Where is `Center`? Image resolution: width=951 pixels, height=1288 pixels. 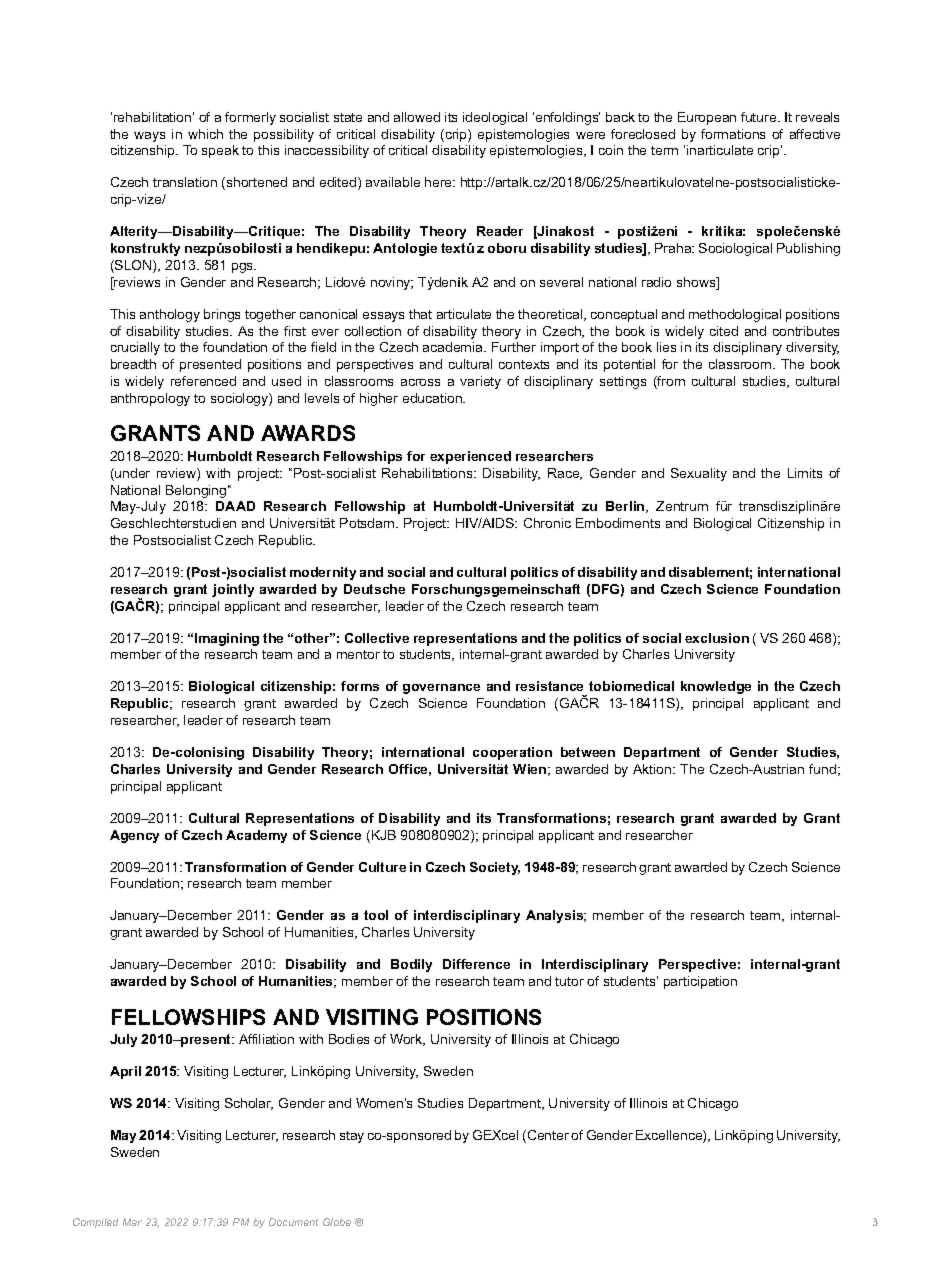
Center is located at coordinates (547, 1136).
